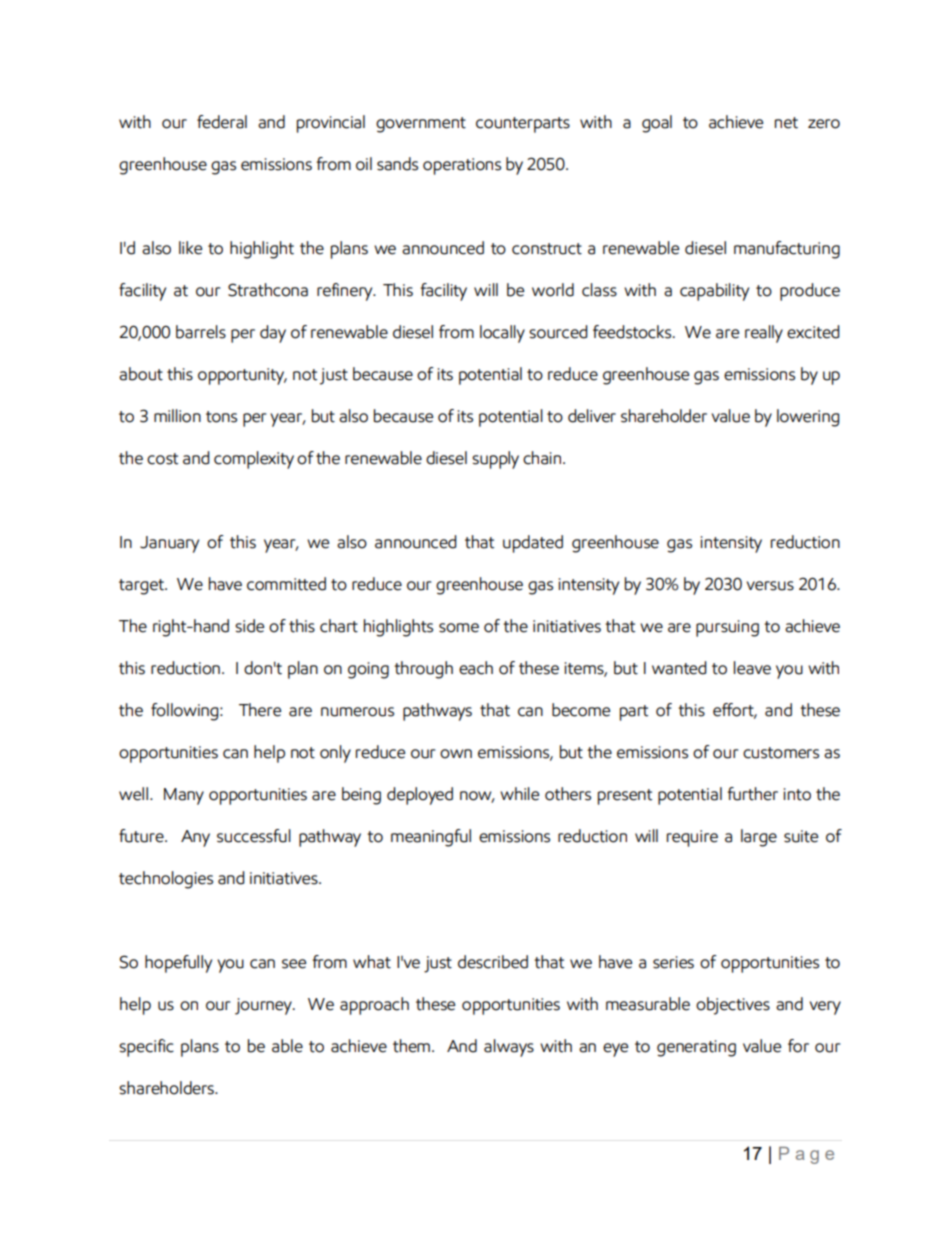 This image has height=1233, width=952. I want to click on always, so click(509, 1048).
